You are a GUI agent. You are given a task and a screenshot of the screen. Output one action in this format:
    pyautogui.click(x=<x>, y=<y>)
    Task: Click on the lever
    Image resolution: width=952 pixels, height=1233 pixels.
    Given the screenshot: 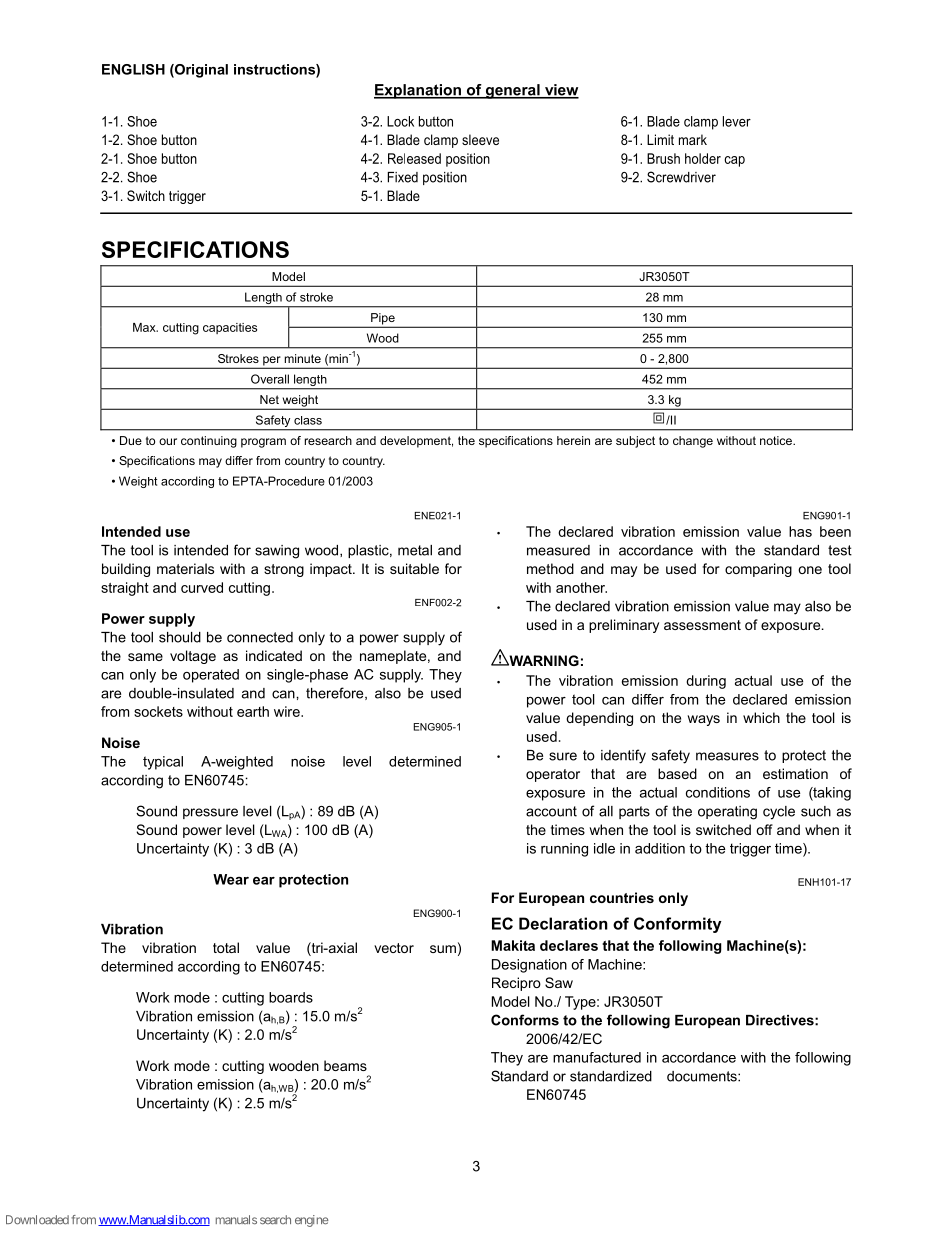 What is the action you would take?
    pyautogui.click(x=737, y=121)
